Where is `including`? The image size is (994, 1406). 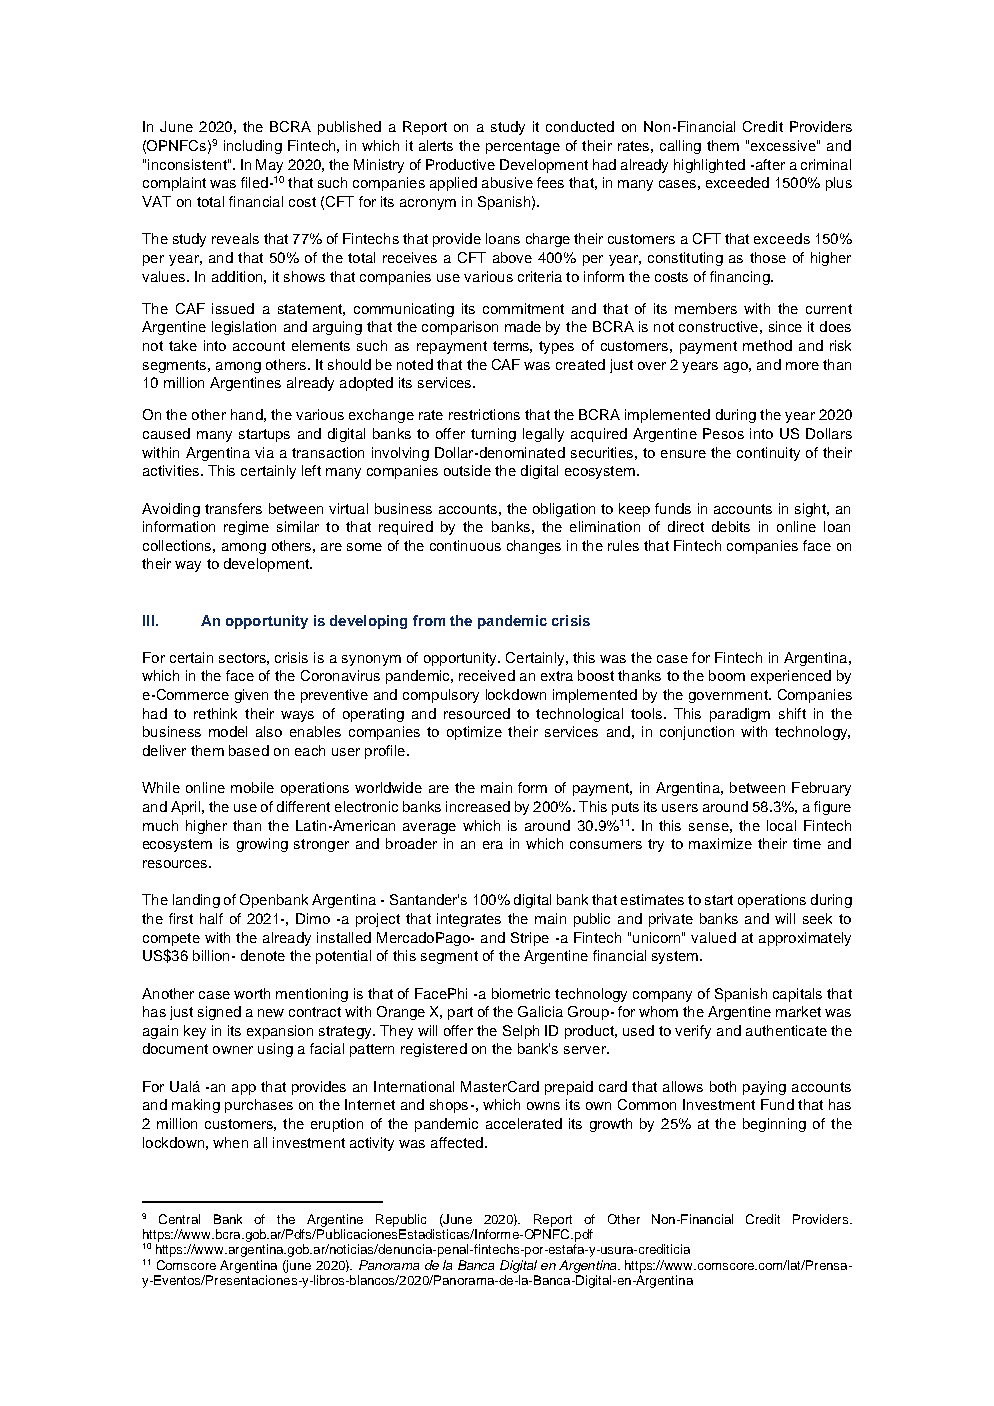
including is located at coordinates (253, 147).
